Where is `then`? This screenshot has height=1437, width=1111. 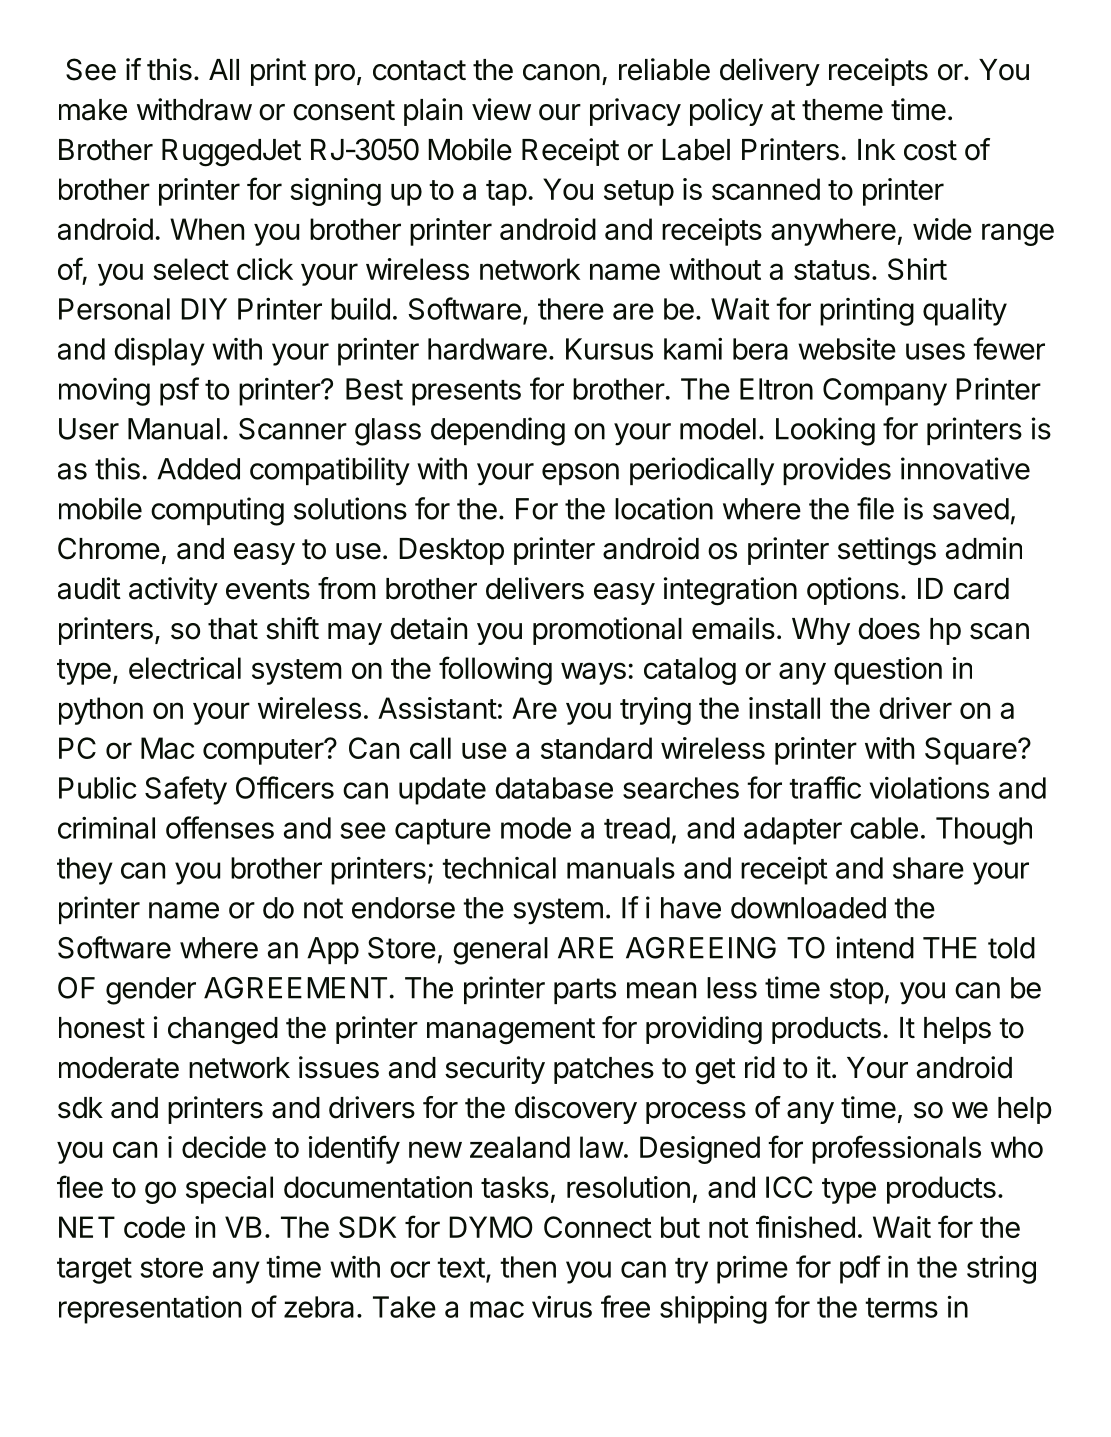
then is located at coordinates (528, 1267).
